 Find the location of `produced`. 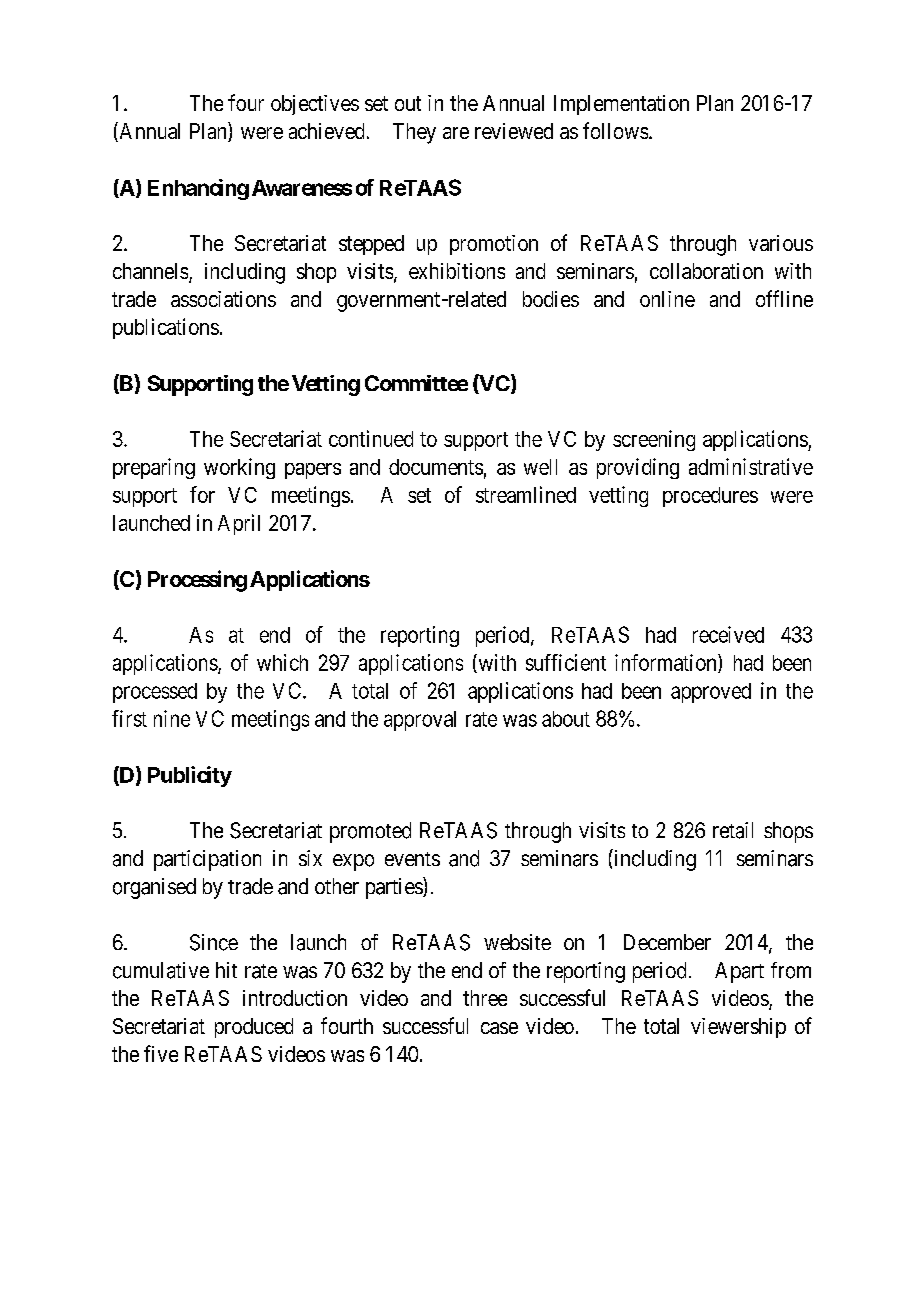

produced is located at coordinates (254, 1028).
